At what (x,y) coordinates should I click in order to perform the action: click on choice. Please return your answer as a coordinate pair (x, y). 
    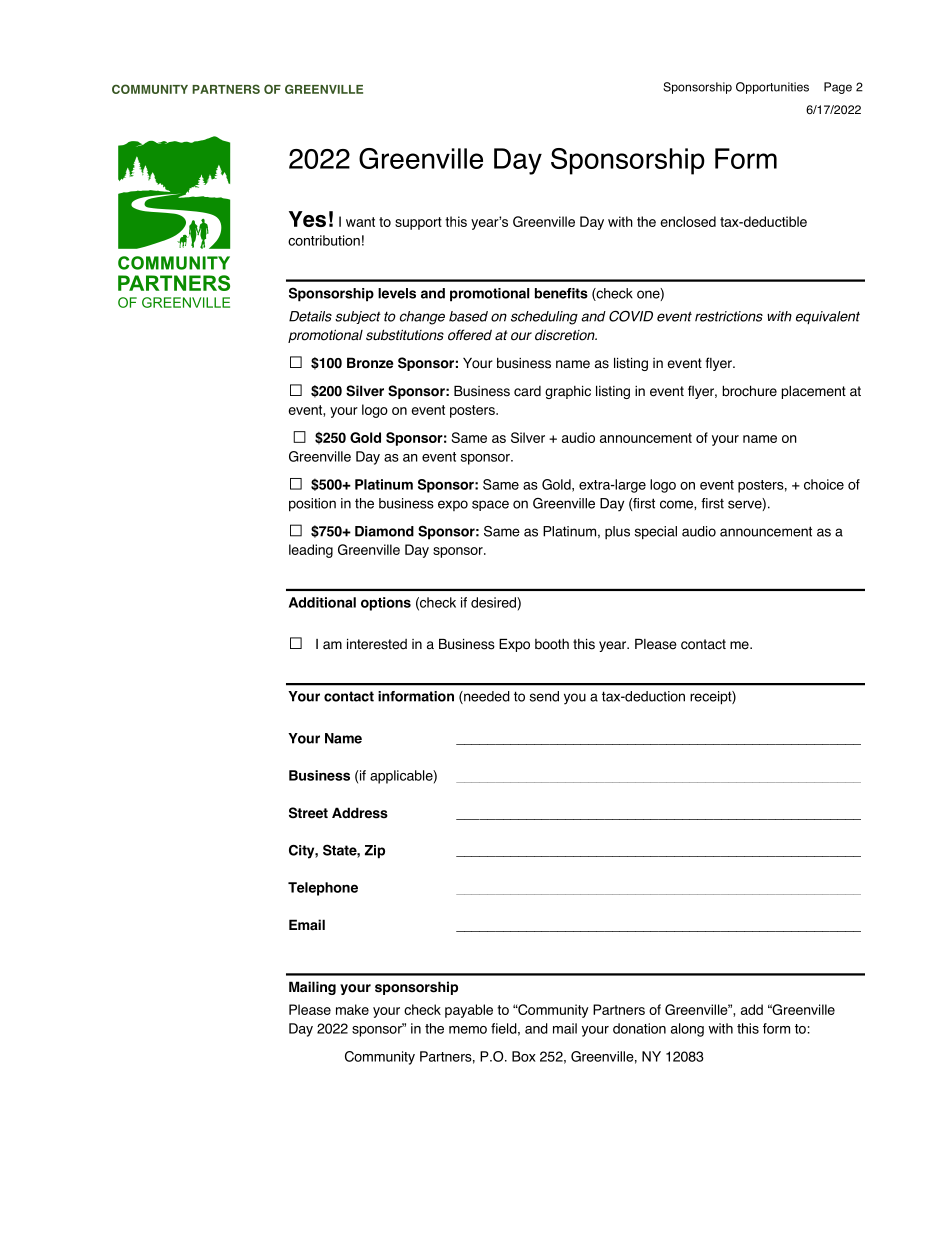
    Looking at the image, I should click on (824, 484).
